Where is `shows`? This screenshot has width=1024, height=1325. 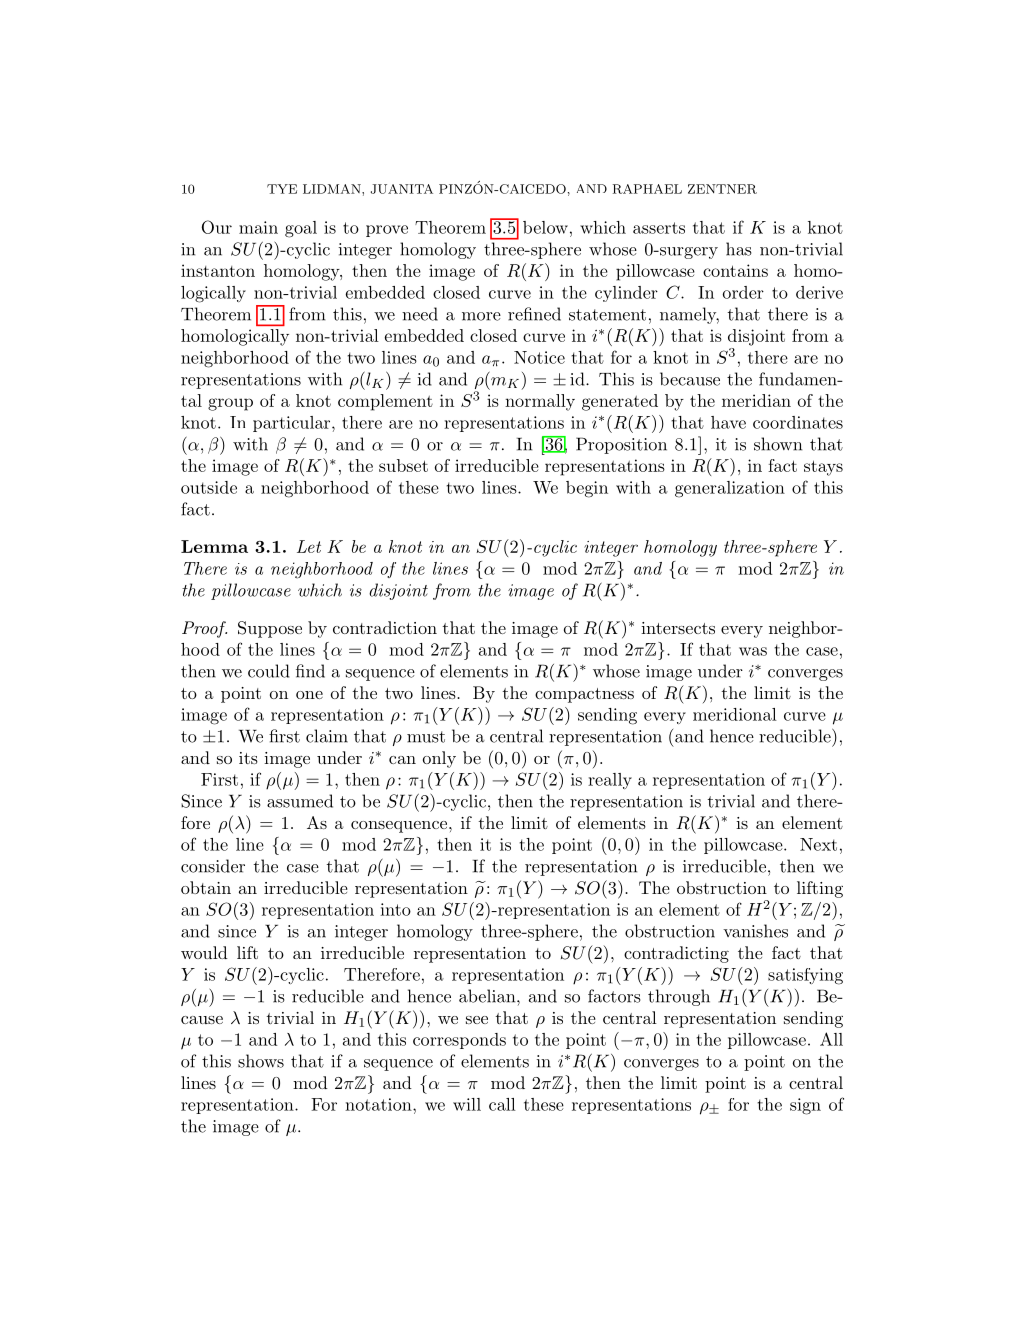 shows is located at coordinates (261, 1061).
